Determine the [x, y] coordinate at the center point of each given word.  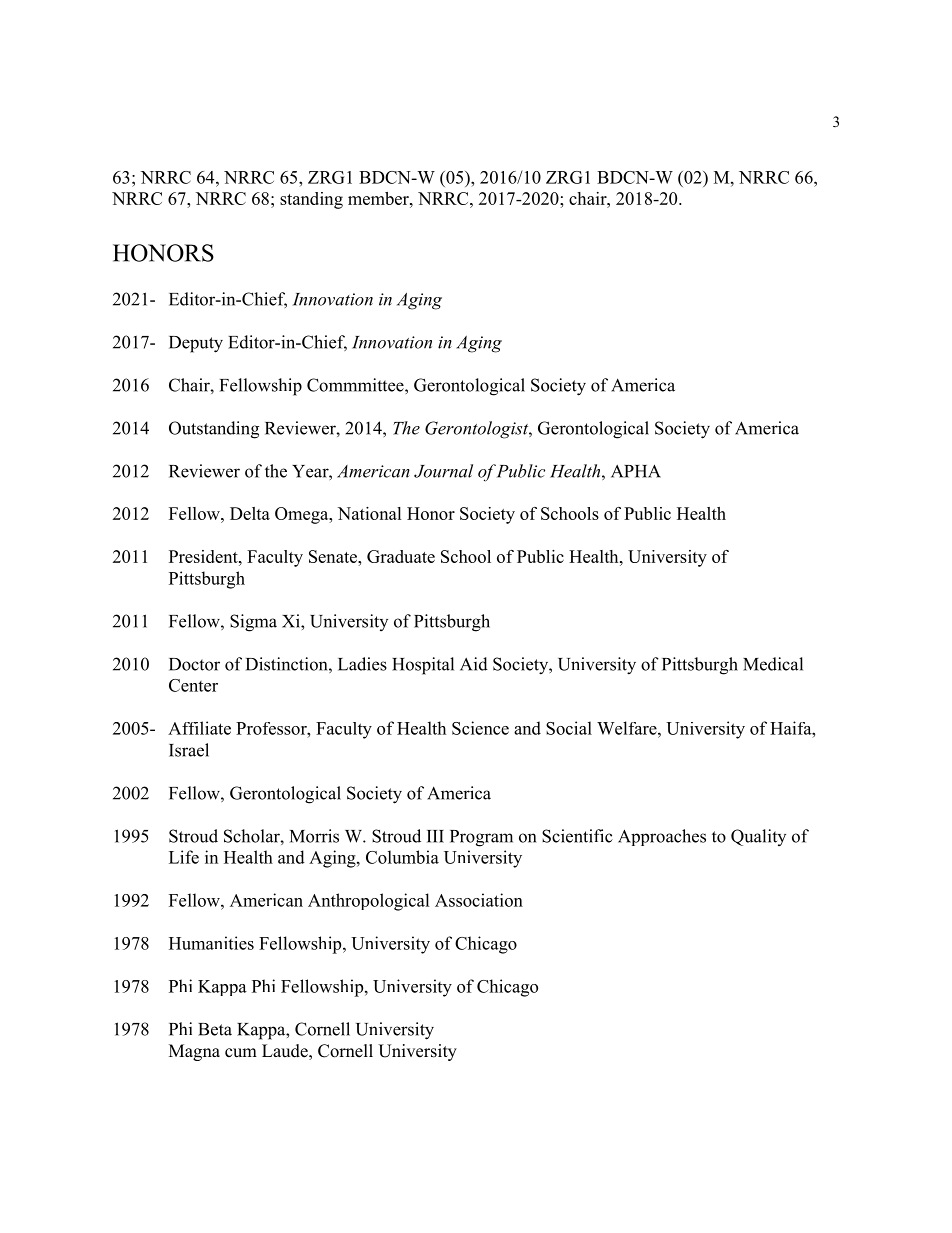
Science [480, 728]
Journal [443, 471]
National [370, 513]
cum [241, 1053]
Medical [773, 664]
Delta [250, 513]
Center [193, 685]
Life [184, 857]
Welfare [628, 728]
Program [481, 838]
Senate [334, 556]
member [379, 198]
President [204, 556]
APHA [636, 471]
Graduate [401, 556]
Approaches [662, 837]
